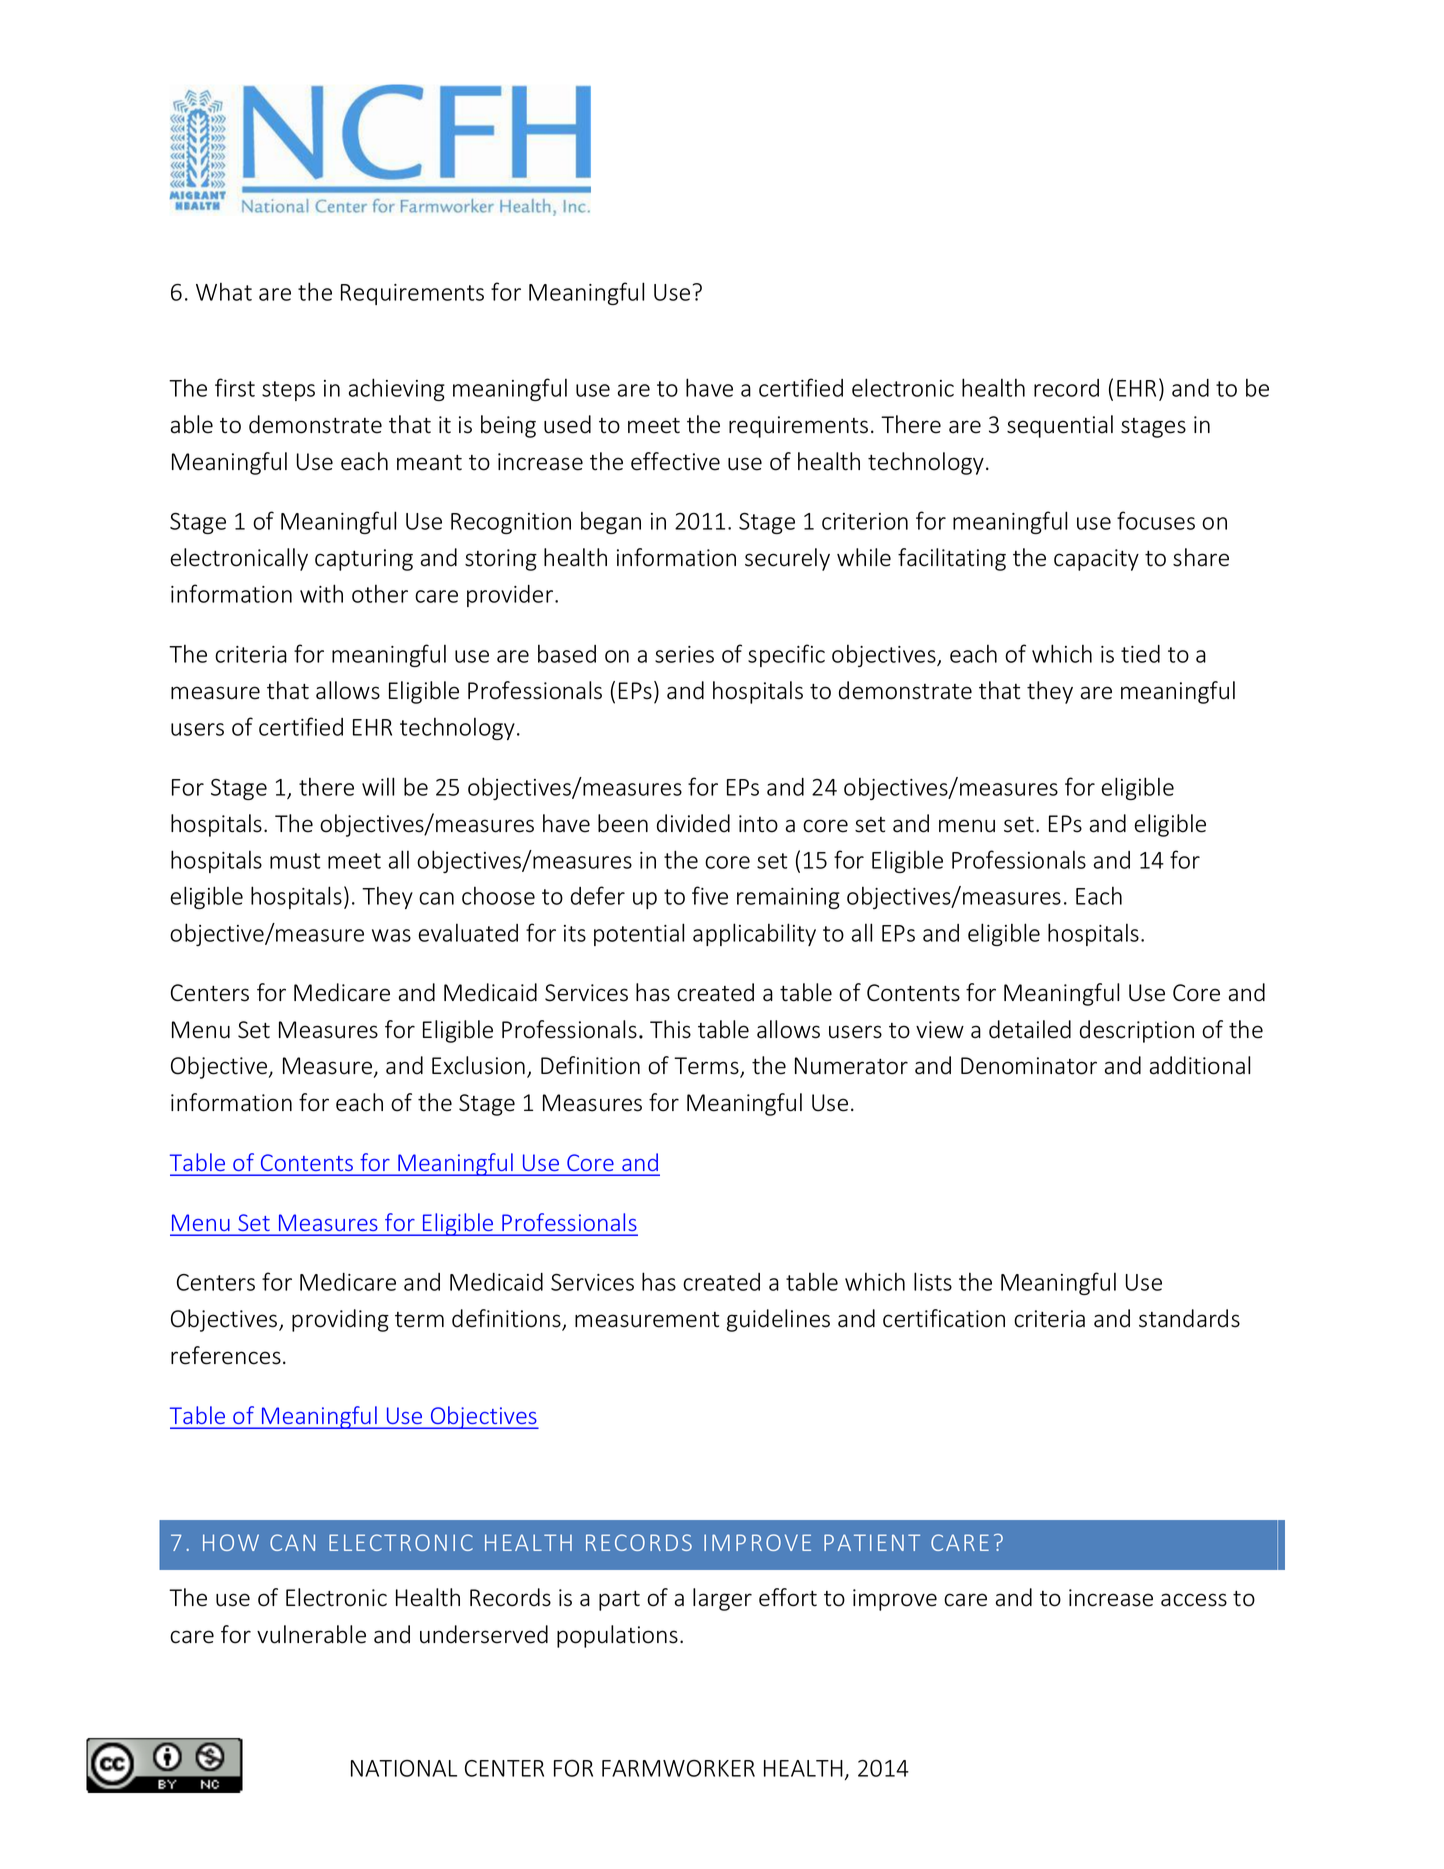  I want to click on effective, so click(675, 461).
